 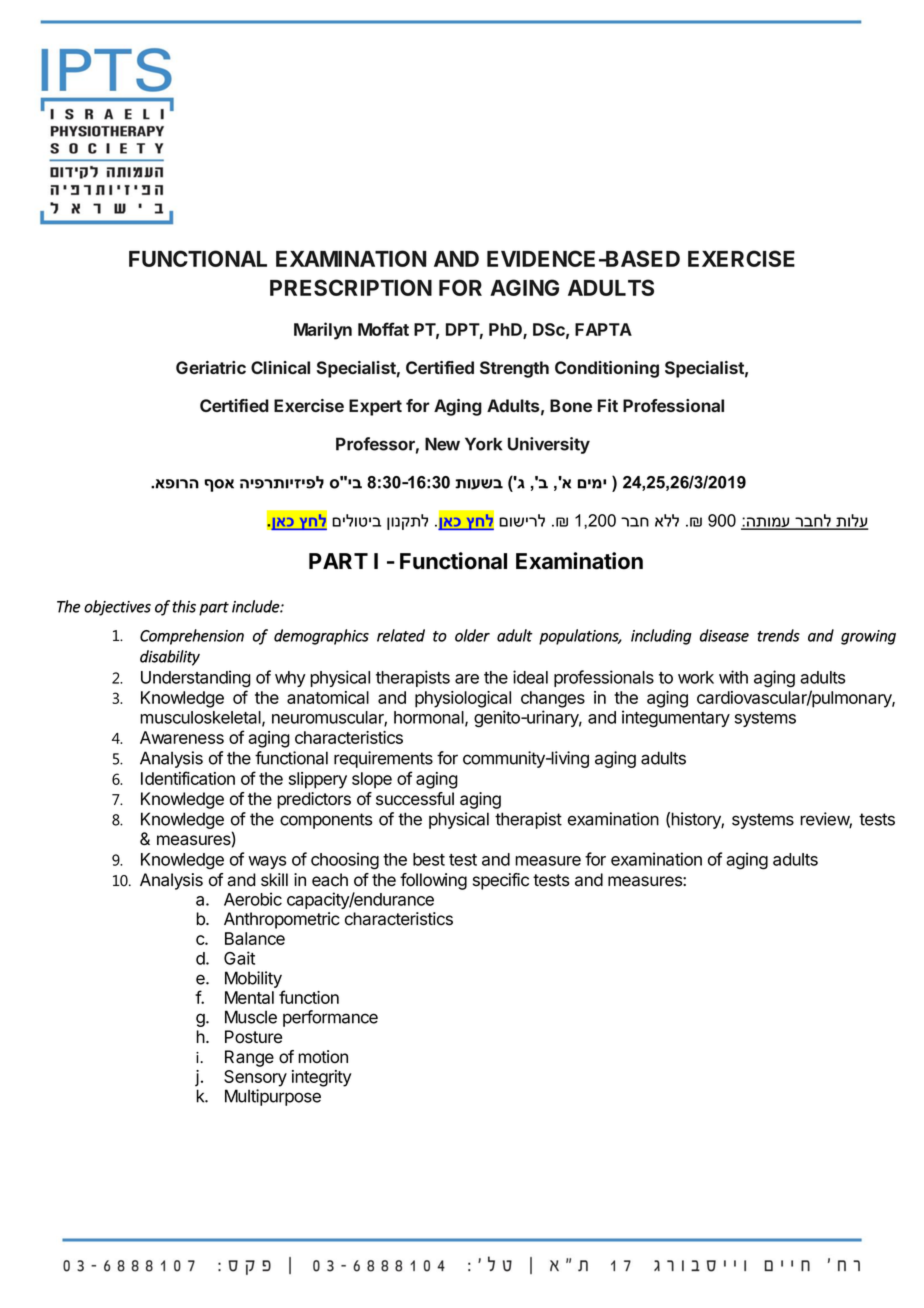 I want to click on with, so click(x=733, y=677).
